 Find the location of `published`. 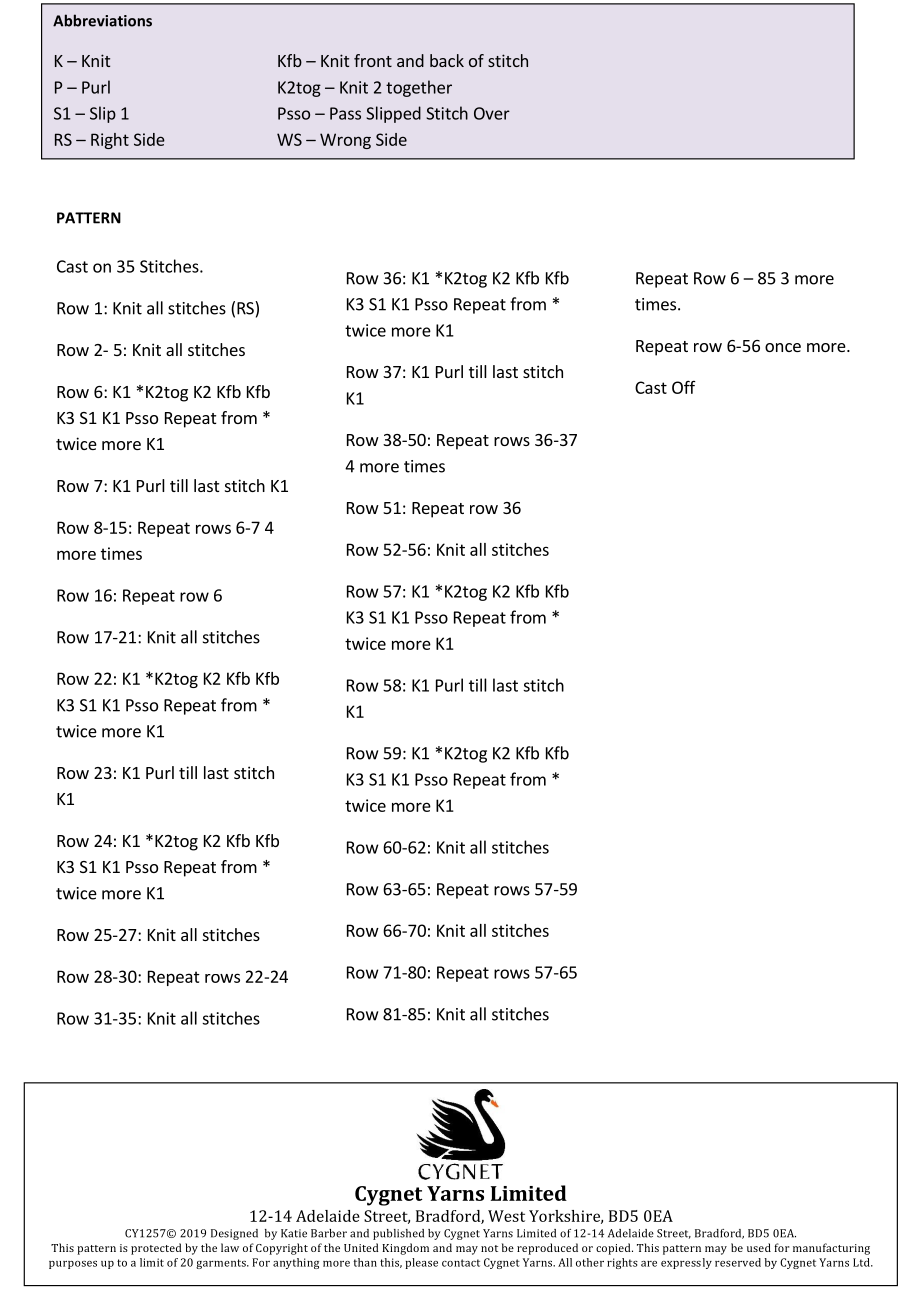

published is located at coordinates (398, 1234).
